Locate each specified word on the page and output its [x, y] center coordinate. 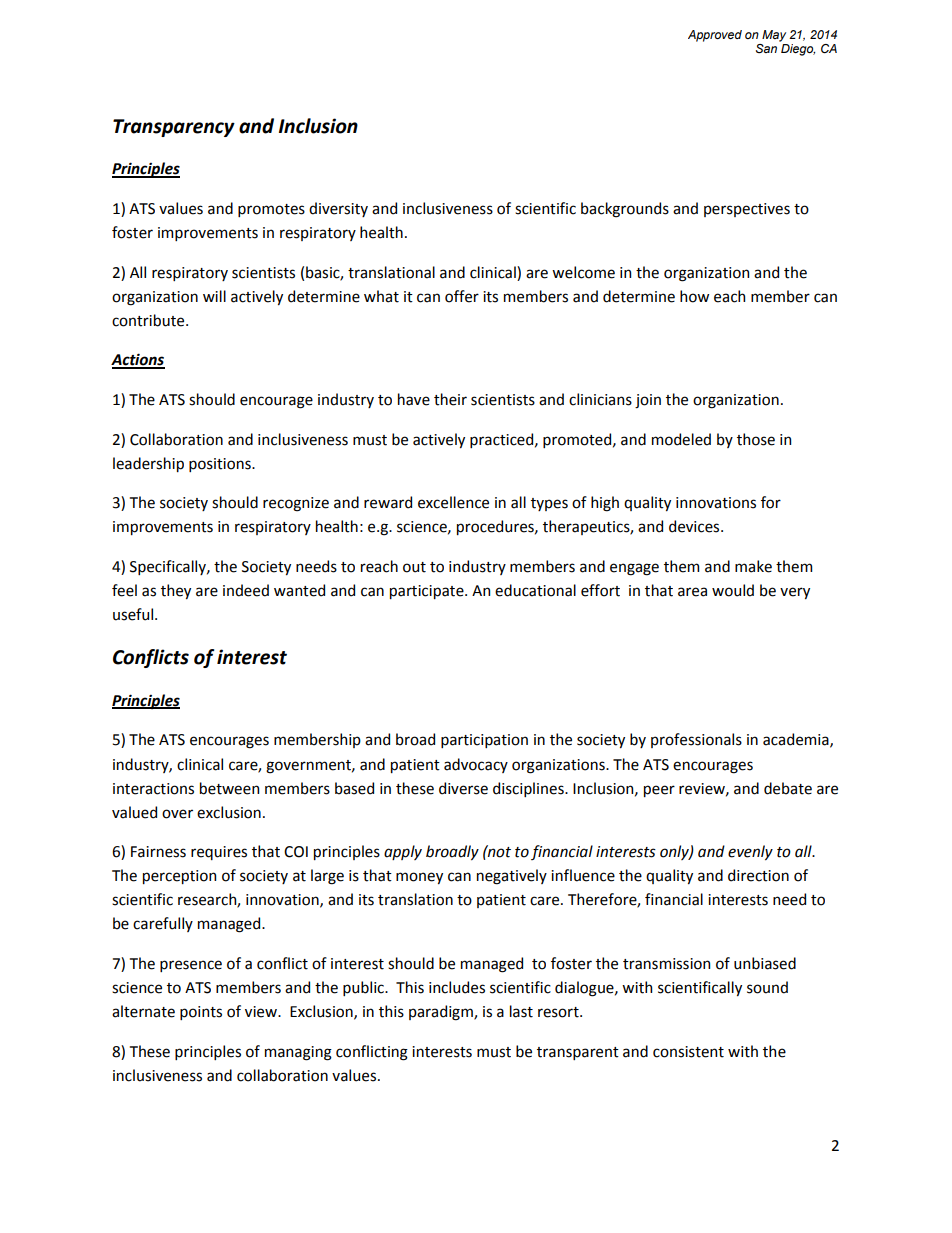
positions [221, 465]
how [694, 296]
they [176, 591]
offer [462, 296]
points [201, 1013]
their [450, 399]
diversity [338, 209]
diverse [463, 788]
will [214, 296]
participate [428, 592]
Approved [715, 36]
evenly [750, 852]
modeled [681, 439]
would [733, 590]
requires [219, 853]
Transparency [174, 128]
